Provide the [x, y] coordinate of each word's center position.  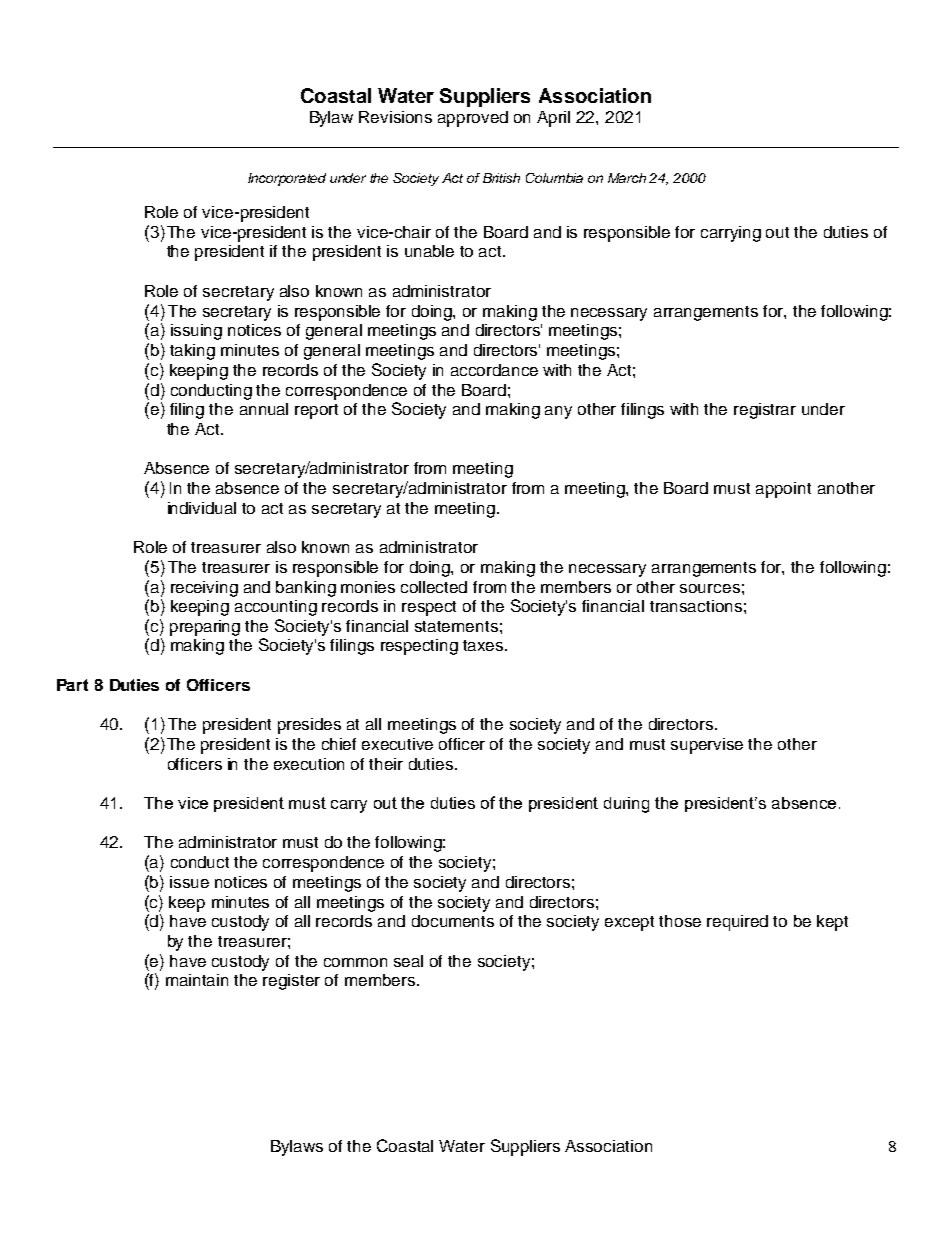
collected [434, 587]
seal [408, 961]
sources [710, 588]
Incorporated [287, 179]
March [627, 178]
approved [473, 119]
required [737, 923]
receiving [204, 589]
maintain [197, 980]
